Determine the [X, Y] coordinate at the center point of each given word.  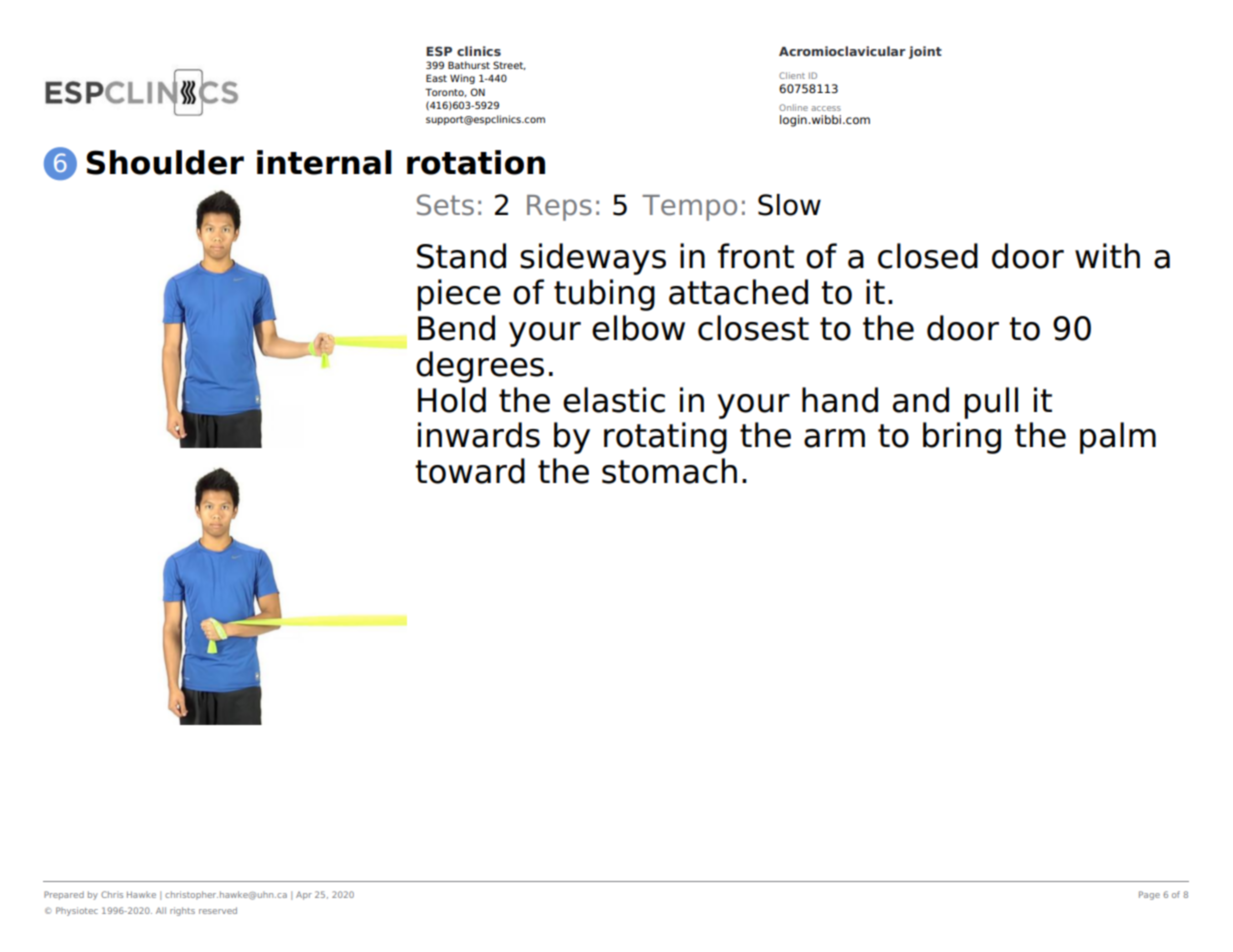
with [1107, 255]
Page [1149, 895]
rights [182, 911]
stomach [669, 471]
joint [925, 52]
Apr [304, 895]
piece [459, 295]
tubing [604, 295]
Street [509, 65]
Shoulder [165, 162]
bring [962, 438]
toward [470, 471]
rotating [665, 438]
